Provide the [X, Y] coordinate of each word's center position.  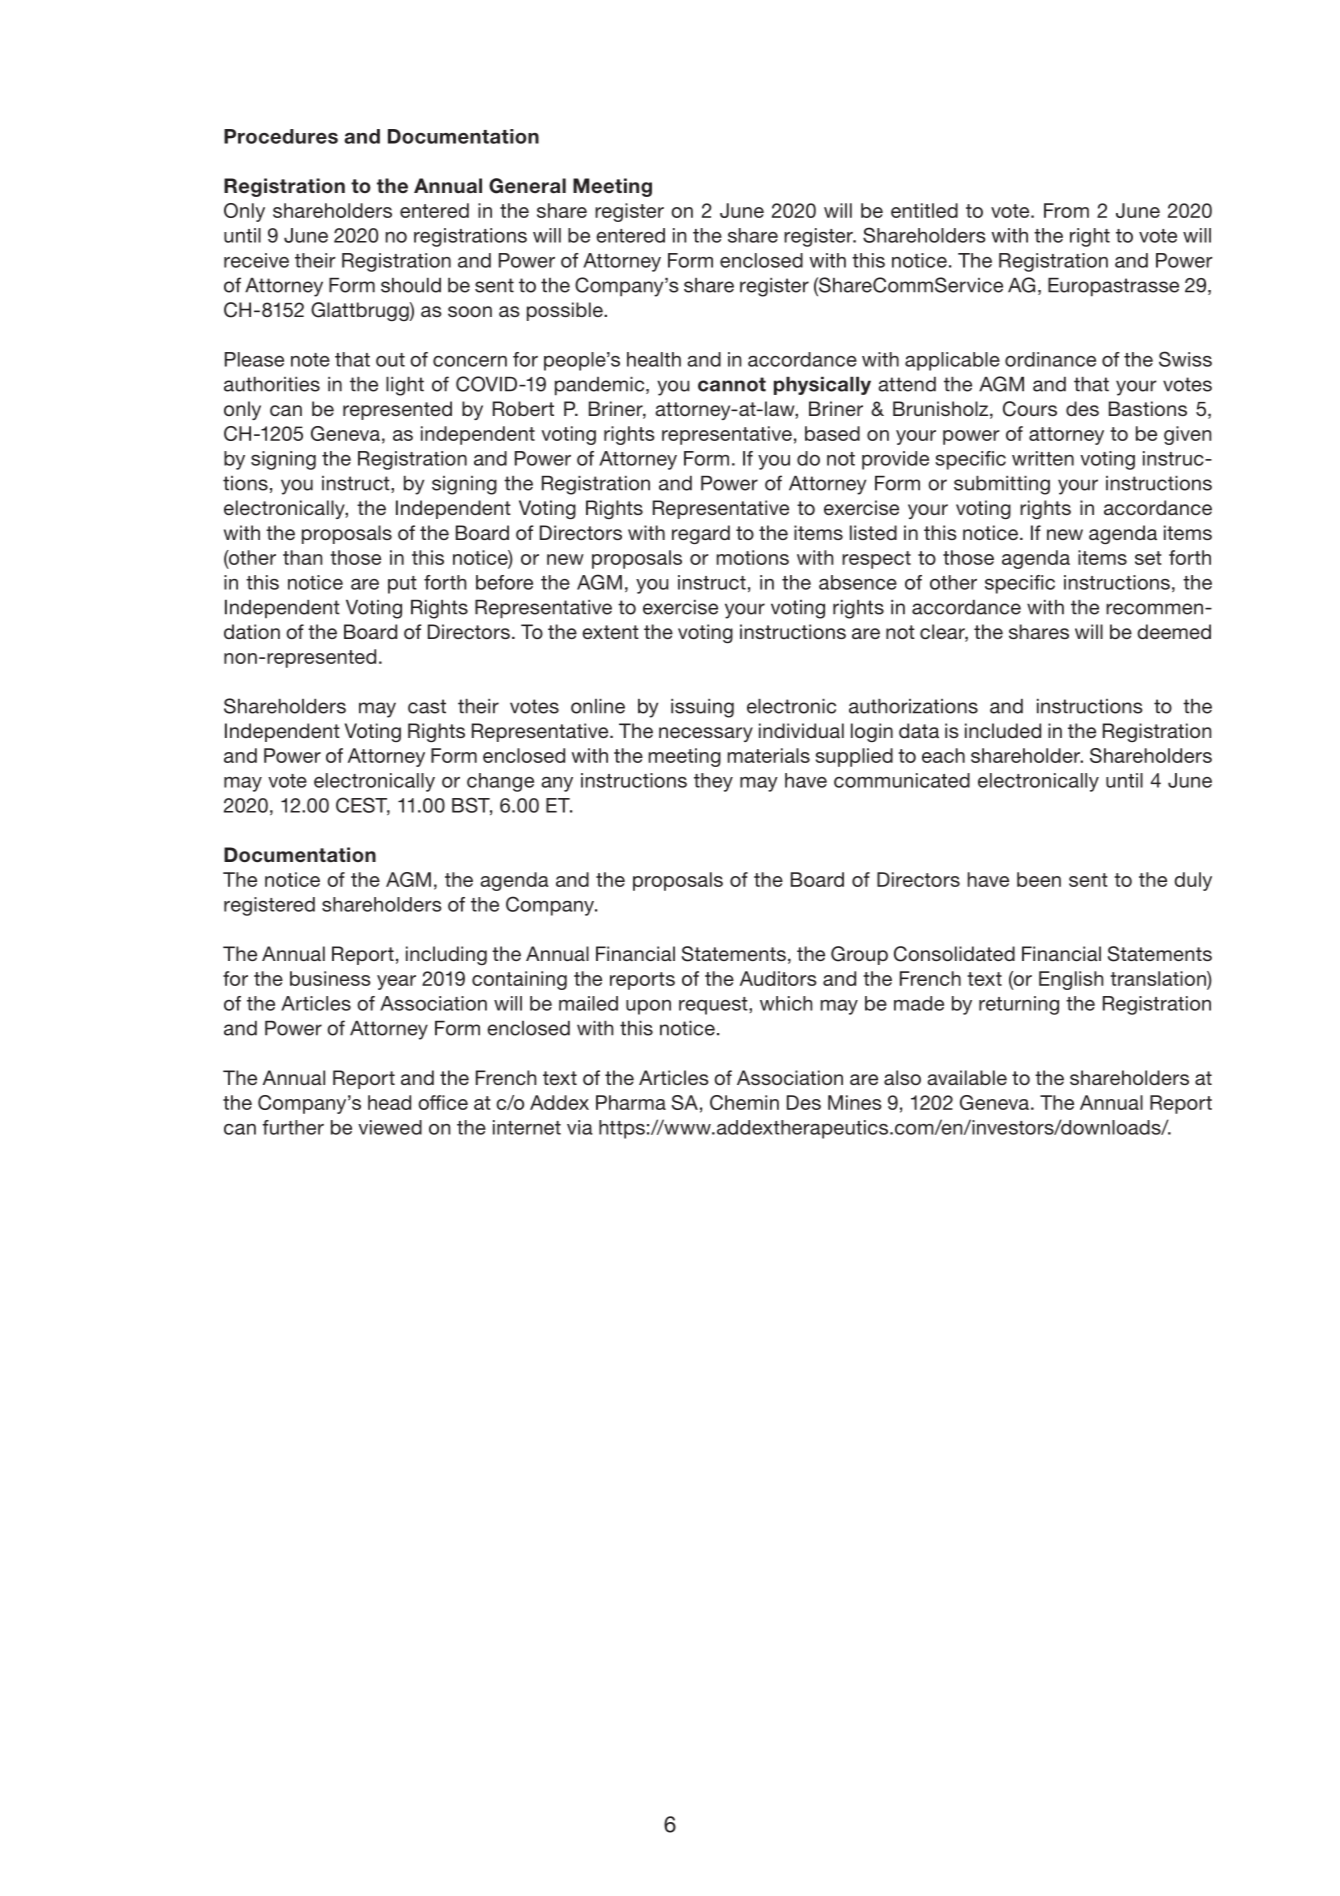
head [389, 1102]
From [1066, 210]
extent [610, 632]
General [527, 186]
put [402, 585]
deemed [1174, 631]
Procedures [281, 136]
